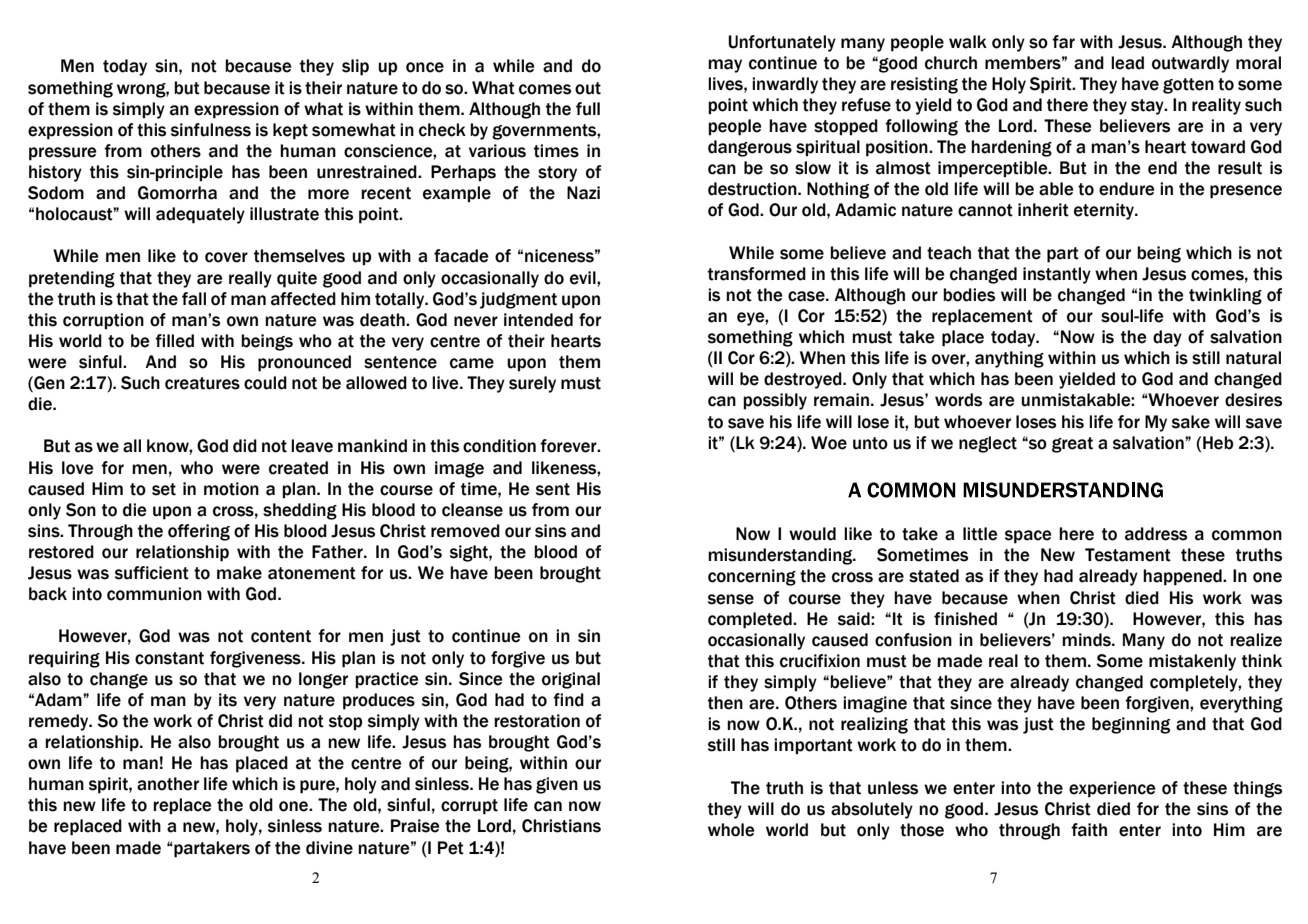 This page has height=924, width=1308. What do you see at coordinates (731, 599) in the page?
I see `sense` at bounding box center [731, 599].
